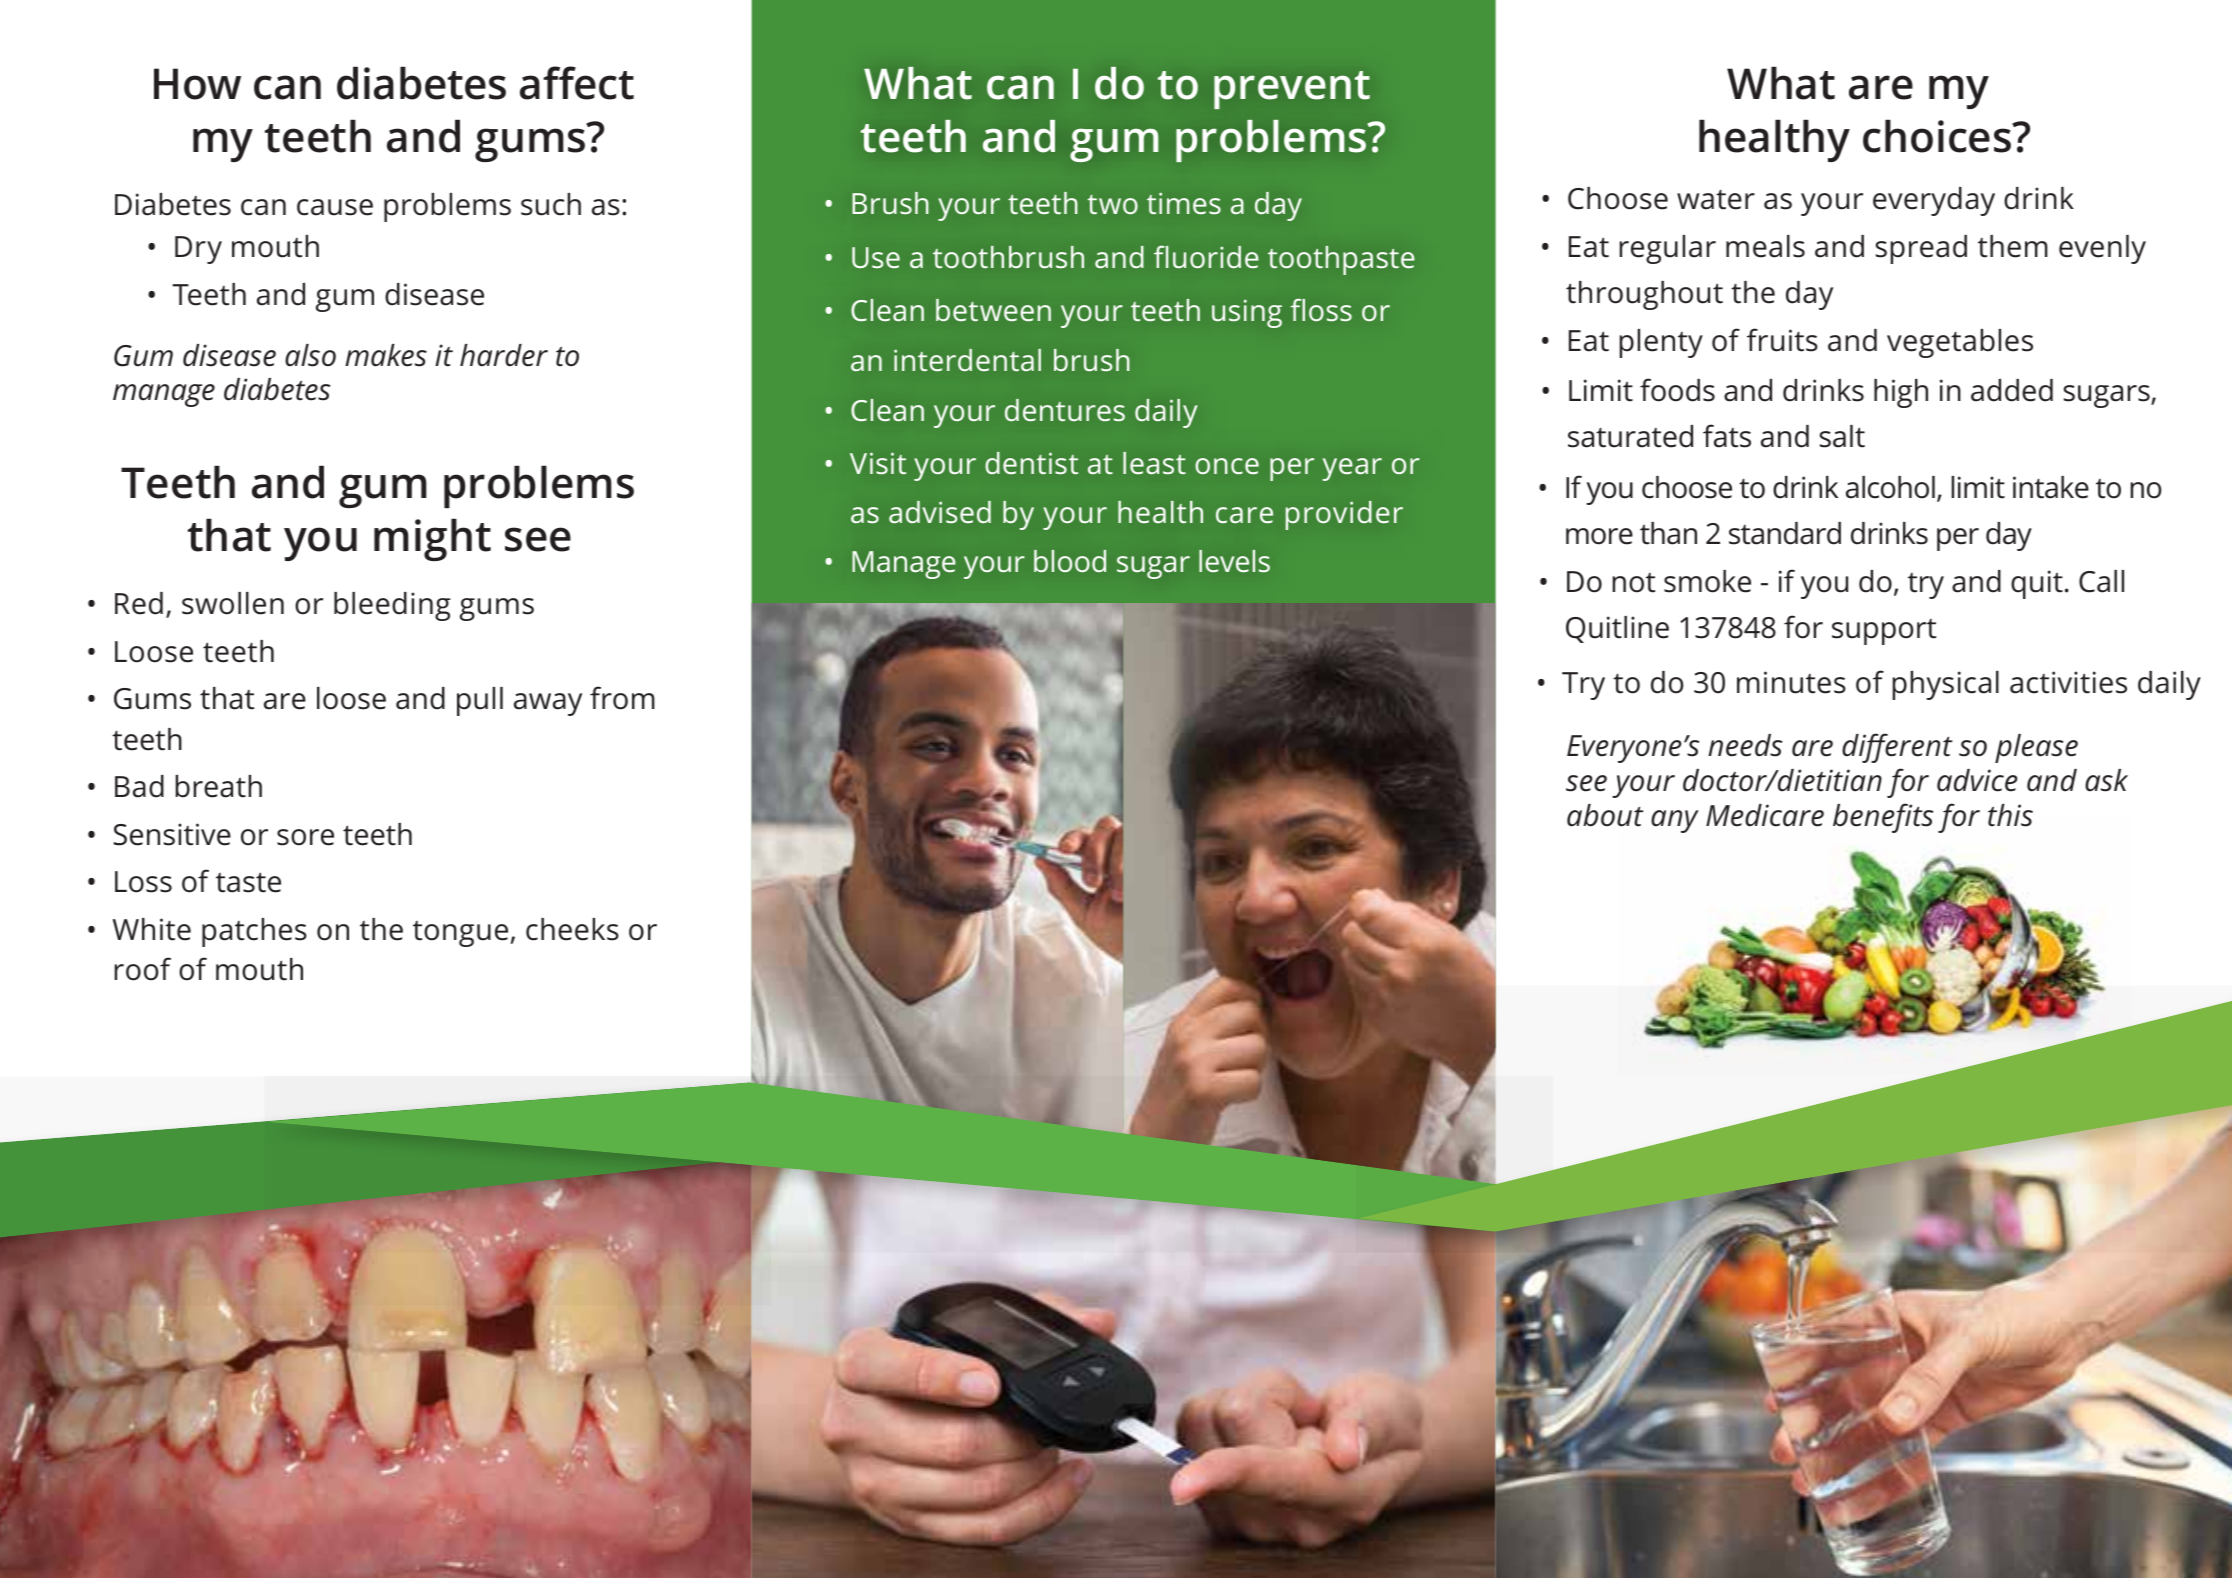 The image size is (2232, 1578). What do you see at coordinates (1785, 533) in the page?
I see `standard` at bounding box center [1785, 533].
